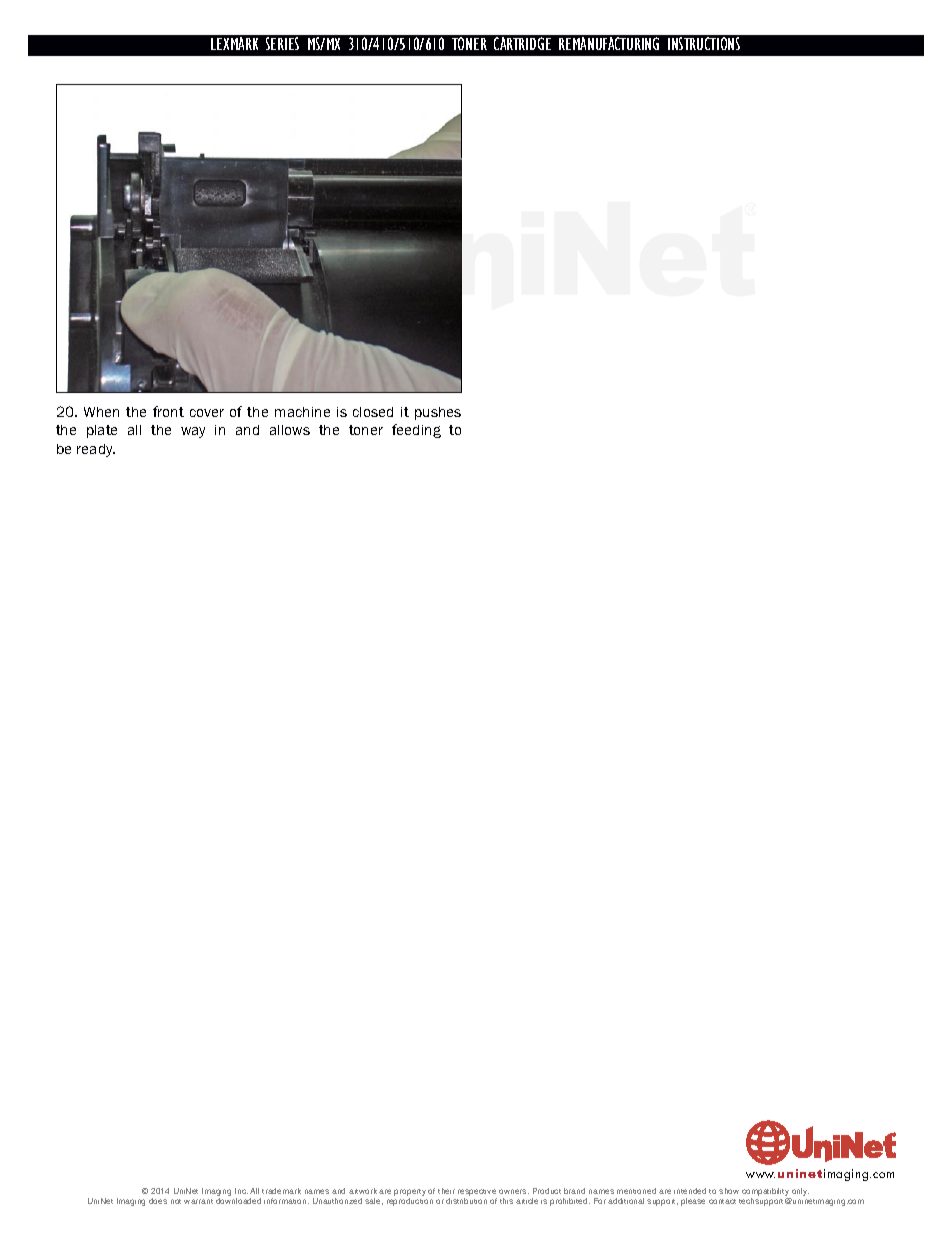 The width and height of the screenshot is (952, 1233). I want to click on not, so click(176, 1201).
